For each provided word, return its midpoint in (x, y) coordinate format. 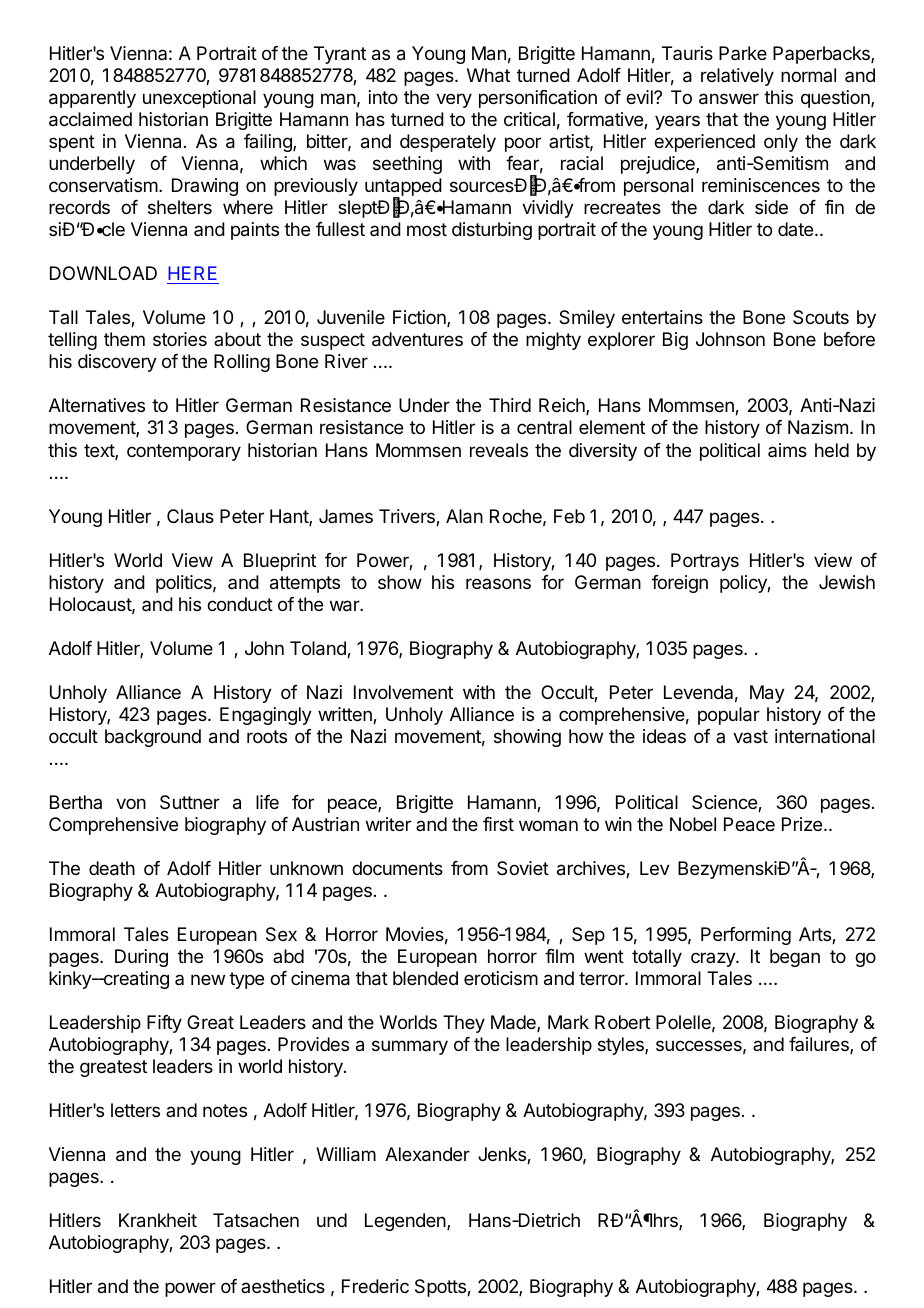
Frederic (375, 1286)
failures (820, 1045)
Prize (802, 824)
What (488, 75)
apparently (92, 99)
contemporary (184, 452)
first (498, 824)
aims (787, 450)
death (112, 868)
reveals (499, 450)
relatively (737, 77)
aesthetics (283, 1286)
